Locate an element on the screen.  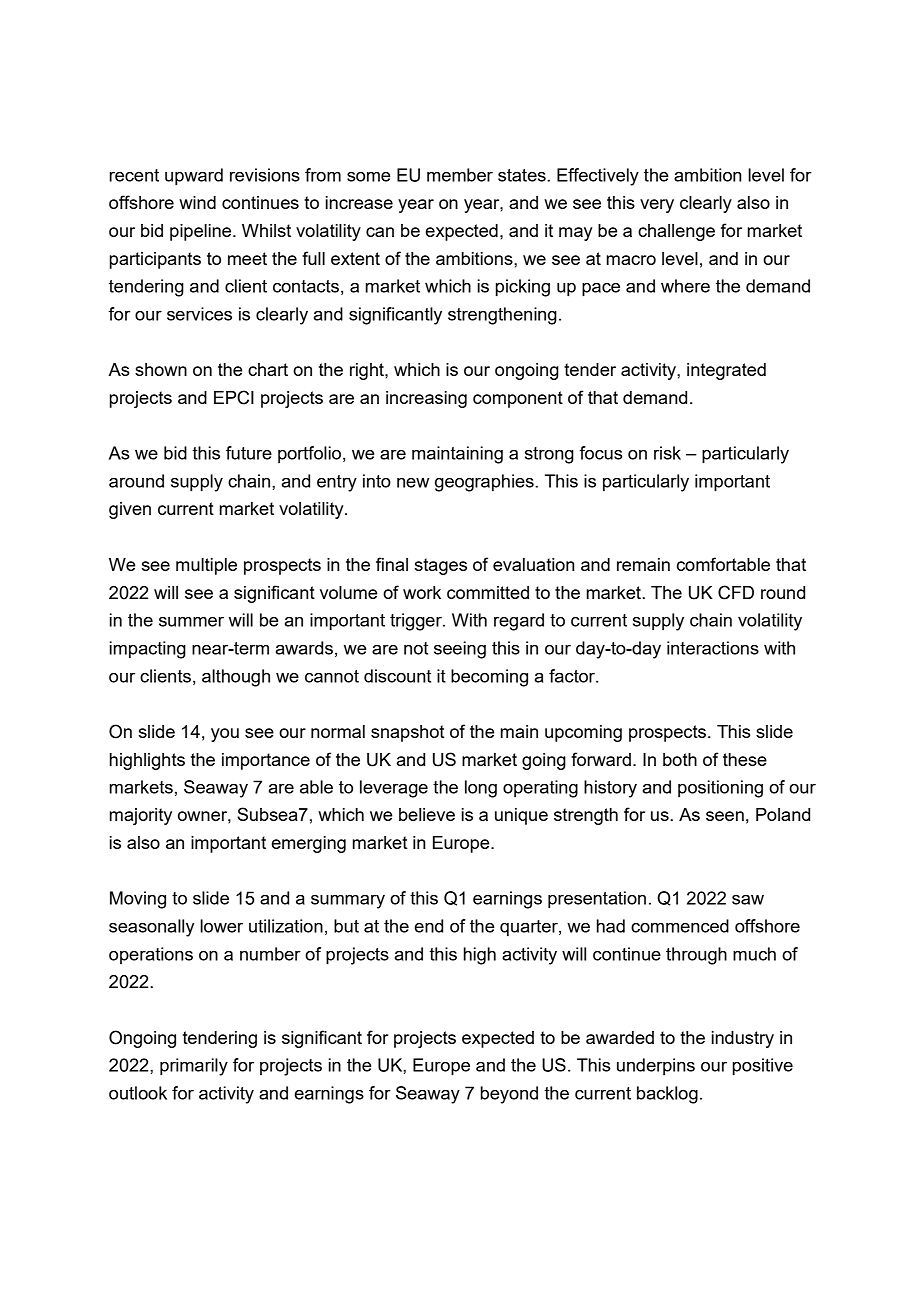
very is located at coordinates (657, 206).
